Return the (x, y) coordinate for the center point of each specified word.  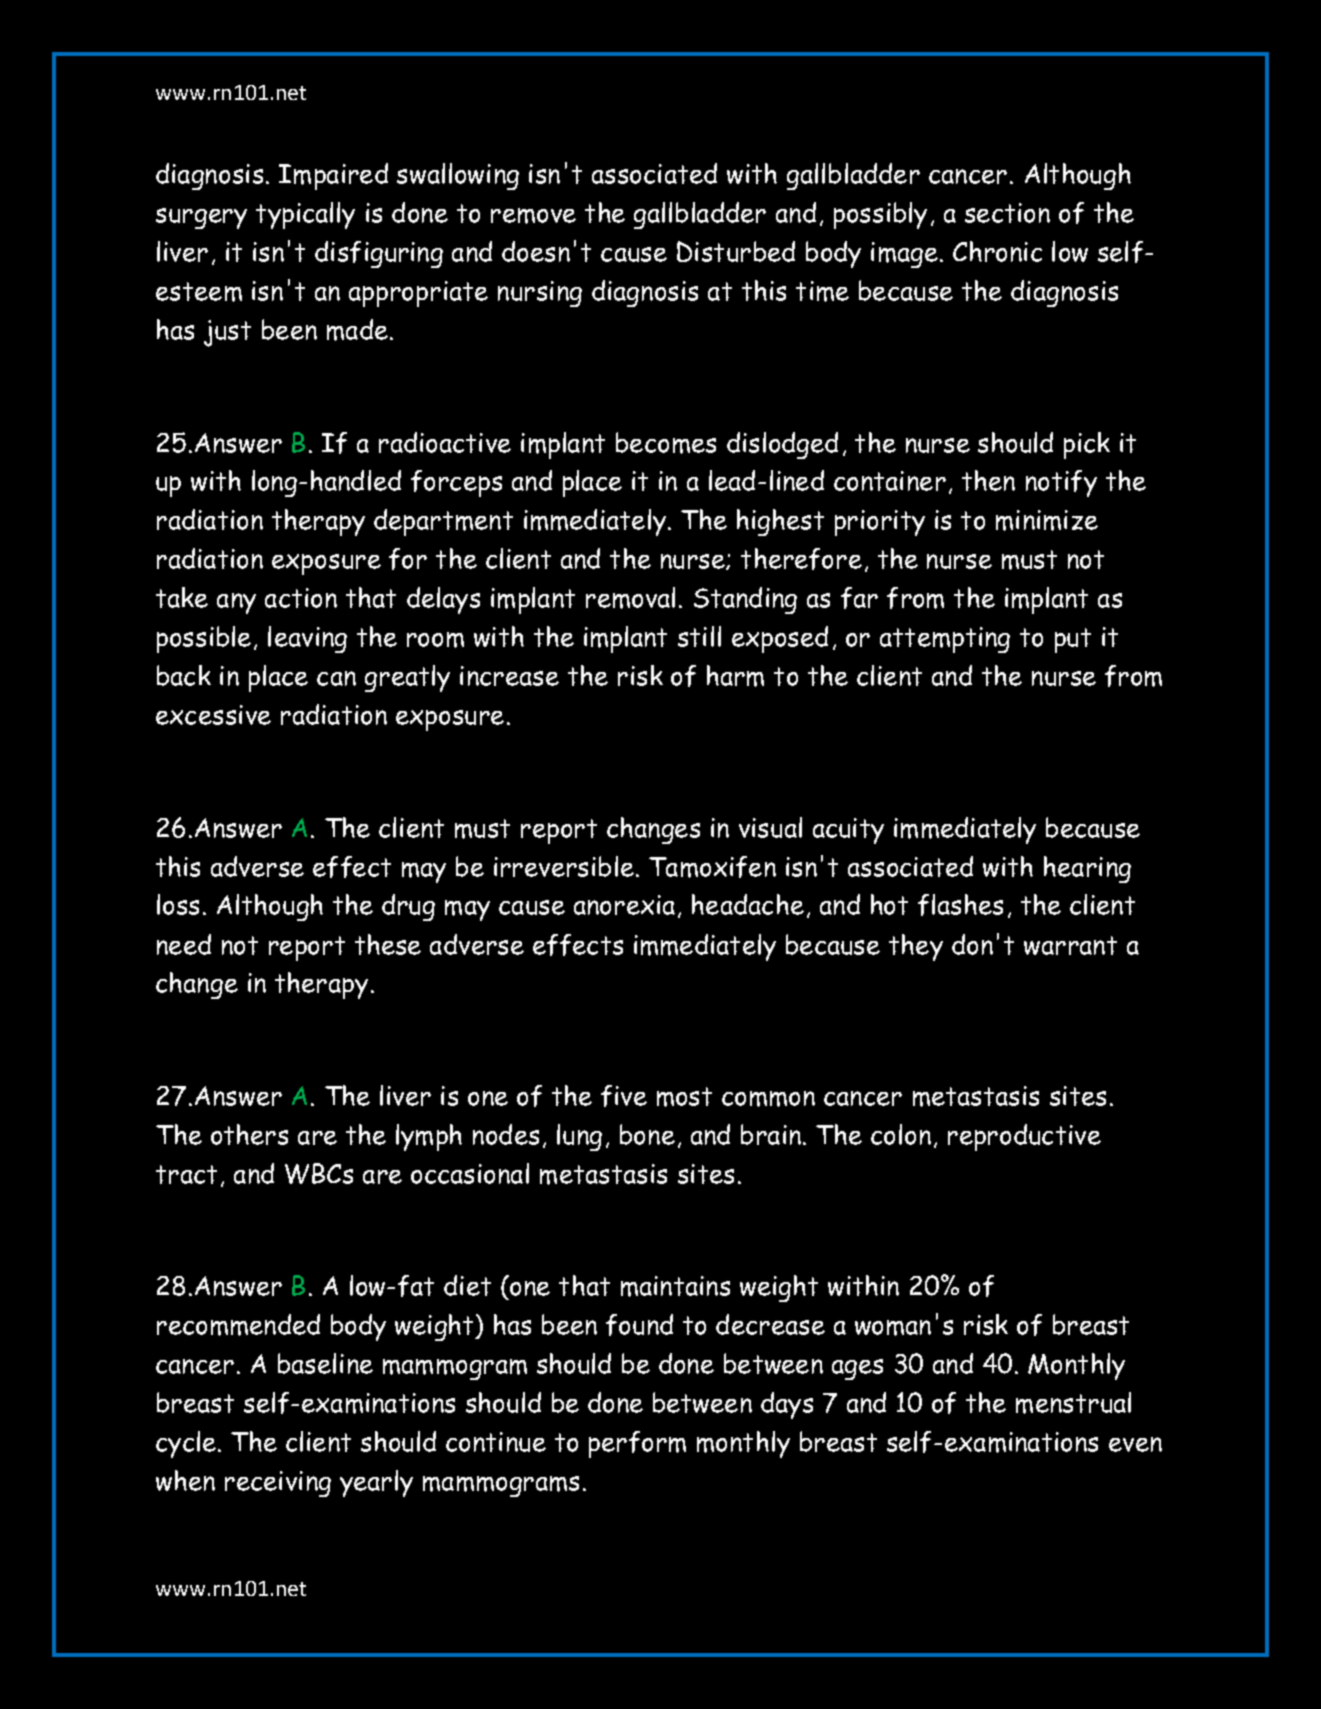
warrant (1070, 945)
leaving (307, 639)
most (684, 1097)
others (249, 1134)
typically (305, 215)
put (1073, 640)
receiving (278, 1484)
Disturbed (736, 251)
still (699, 636)
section (1007, 213)
